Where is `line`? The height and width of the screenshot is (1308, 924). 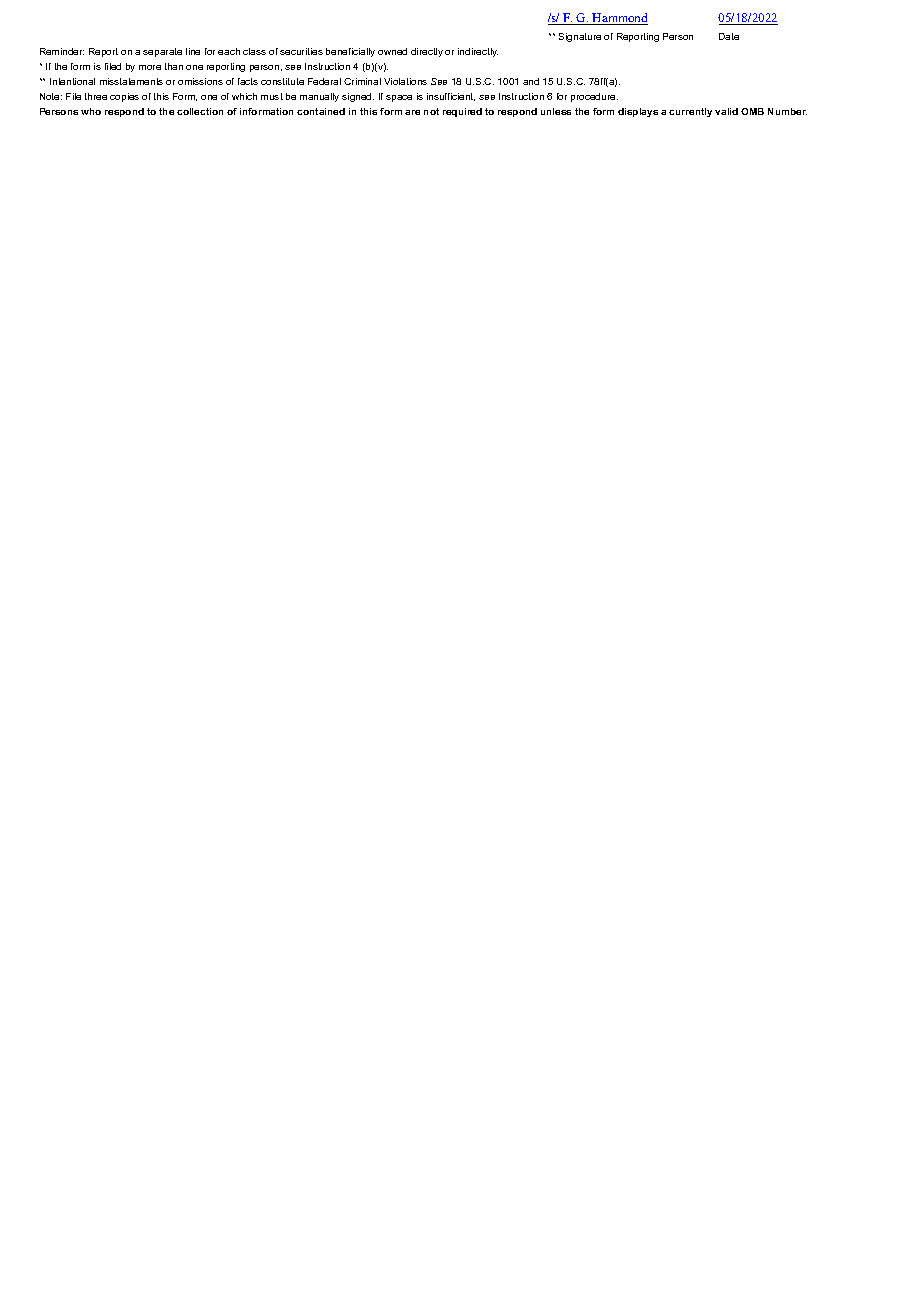 line is located at coordinates (193, 51).
